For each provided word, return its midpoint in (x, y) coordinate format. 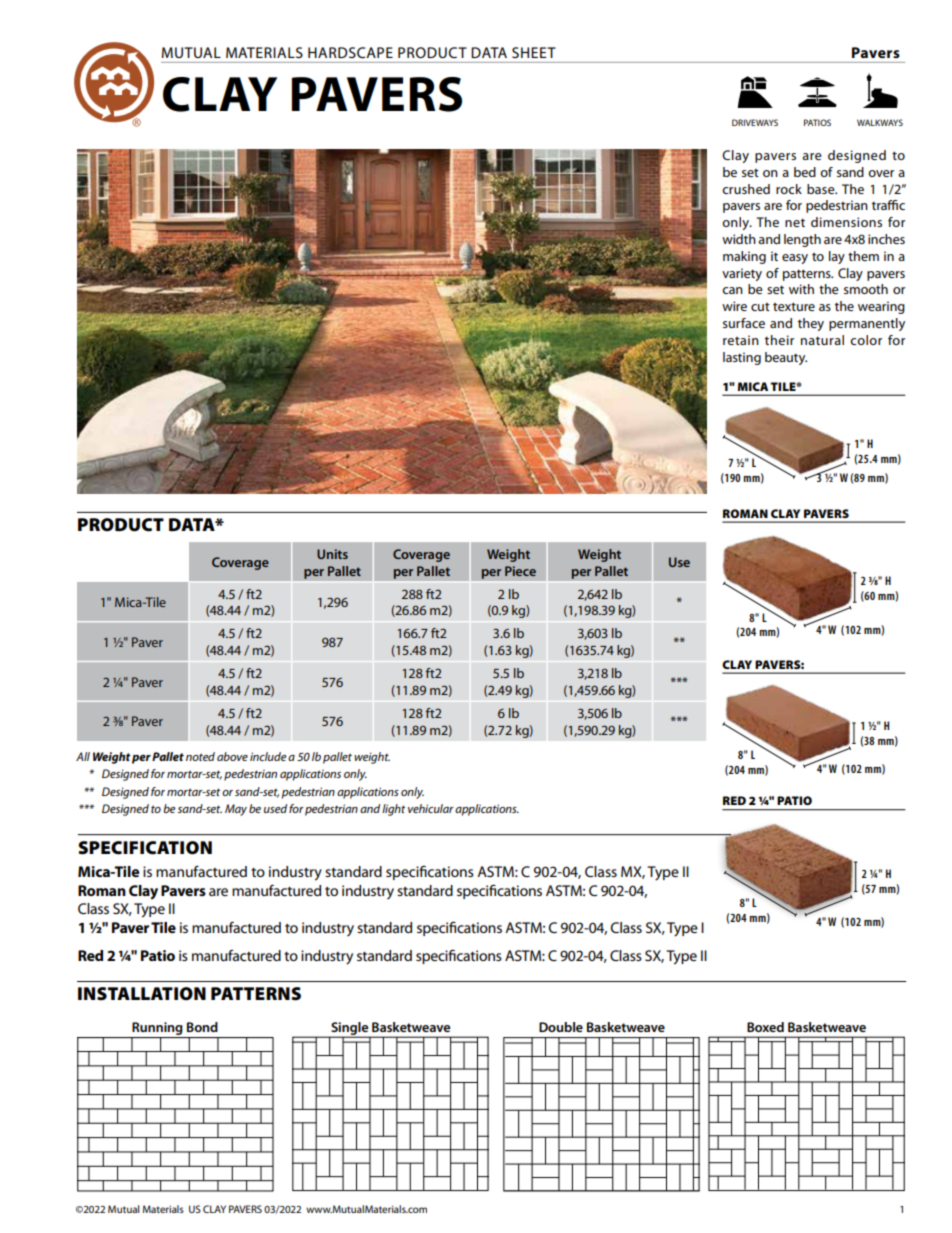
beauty (786, 358)
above (232, 756)
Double (561, 1027)
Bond (202, 1027)
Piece (520, 571)
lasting (742, 358)
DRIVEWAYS (755, 122)
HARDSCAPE (350, 52)
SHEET (534, 52)
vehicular (431, 808)
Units (332, 554)
